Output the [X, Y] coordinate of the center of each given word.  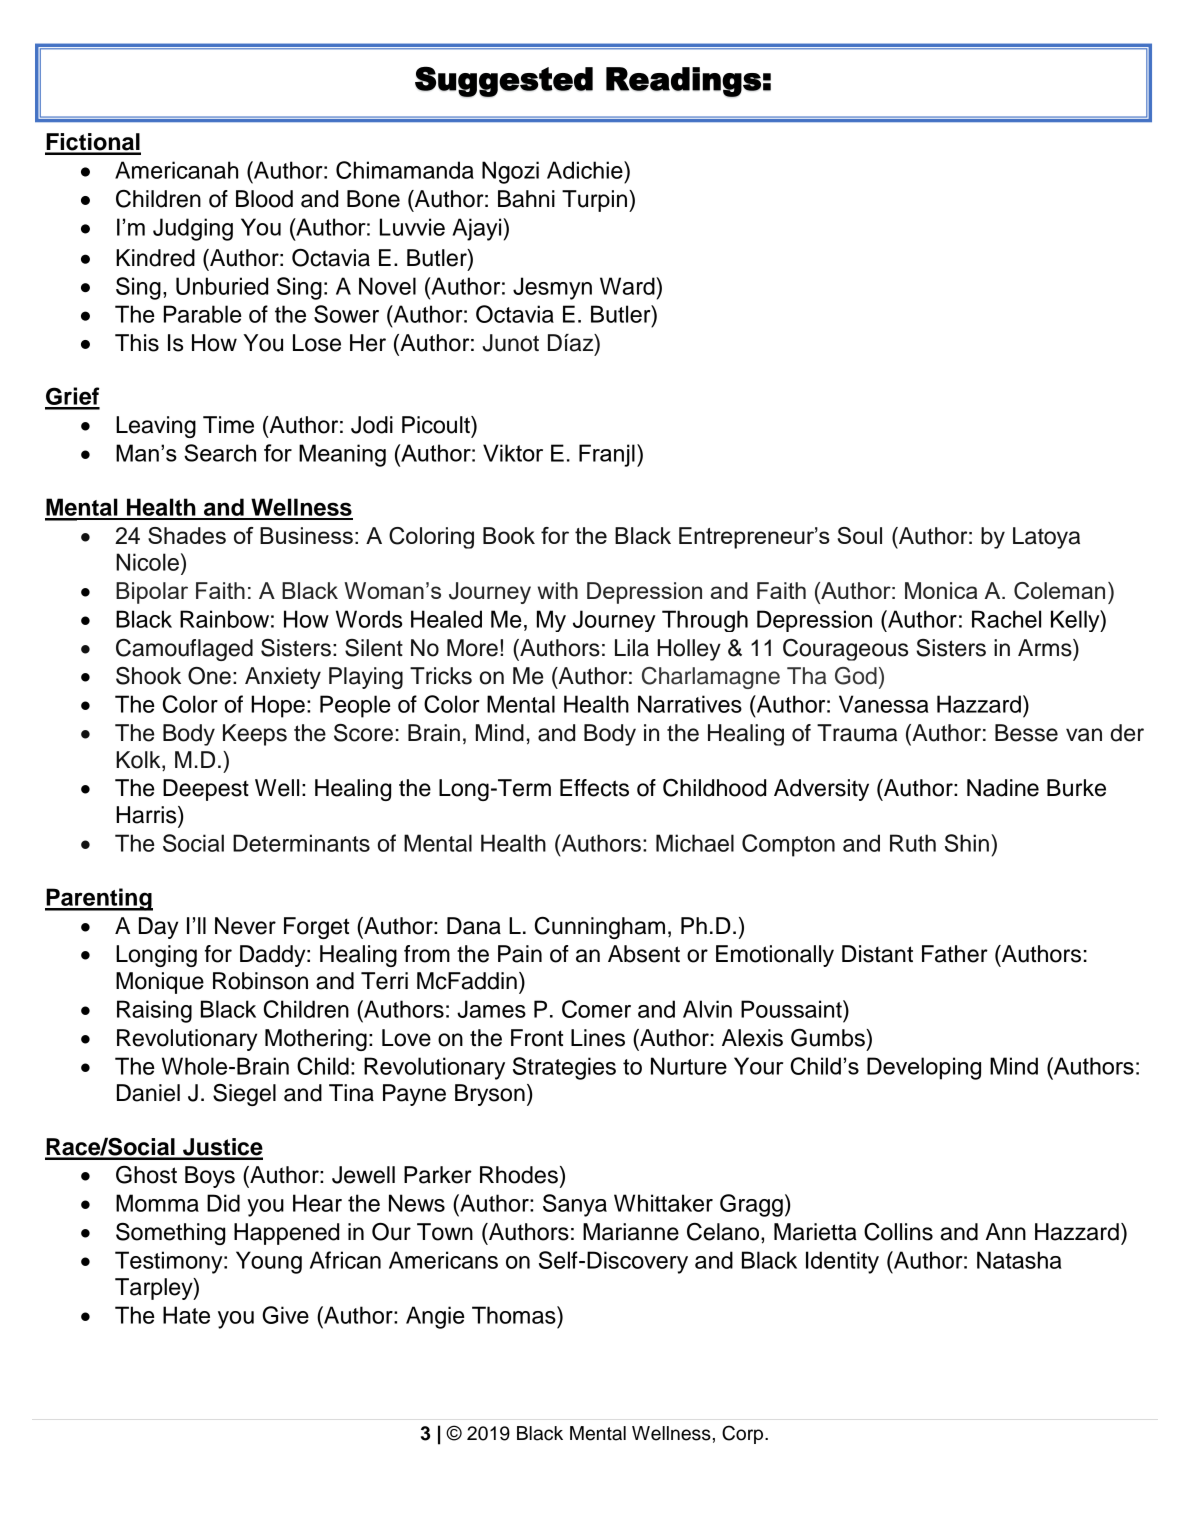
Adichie [586, 170]
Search [220, 453]
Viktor [513, 453]
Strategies [564, 1068]
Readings [683, 82]
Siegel [244, 1095]
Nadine [1003, 788]
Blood [264, 199]
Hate [186, 1315]
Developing [924, 1068]
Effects [594, 788]
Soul [860, 535]
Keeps [255, 735]
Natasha [1019, 1260]
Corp [744, 1434]
